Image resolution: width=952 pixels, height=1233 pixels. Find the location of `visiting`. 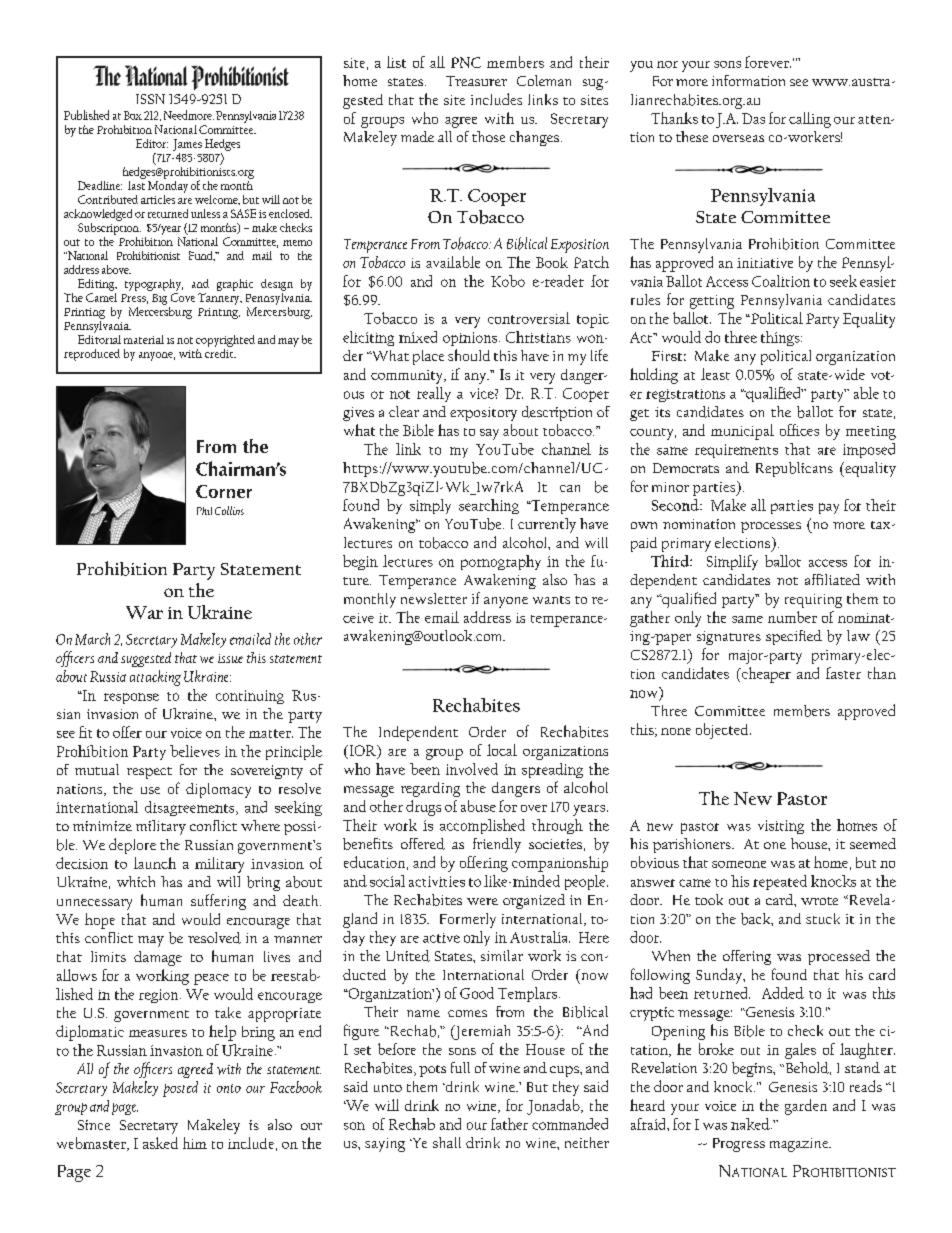

visiting is located at coordinates (781, 827).
